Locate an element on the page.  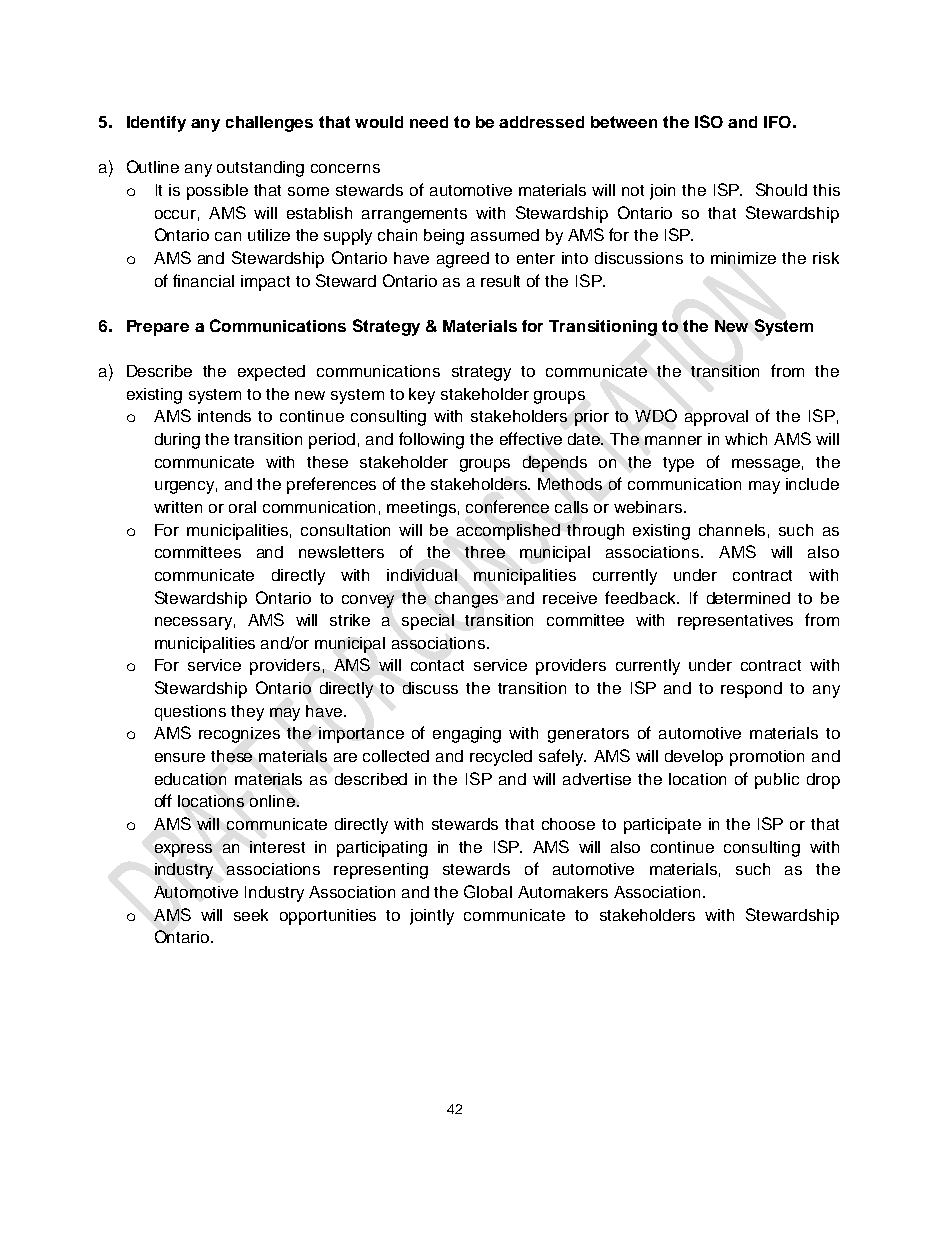
ISO is located at coordinates (709, 121).
